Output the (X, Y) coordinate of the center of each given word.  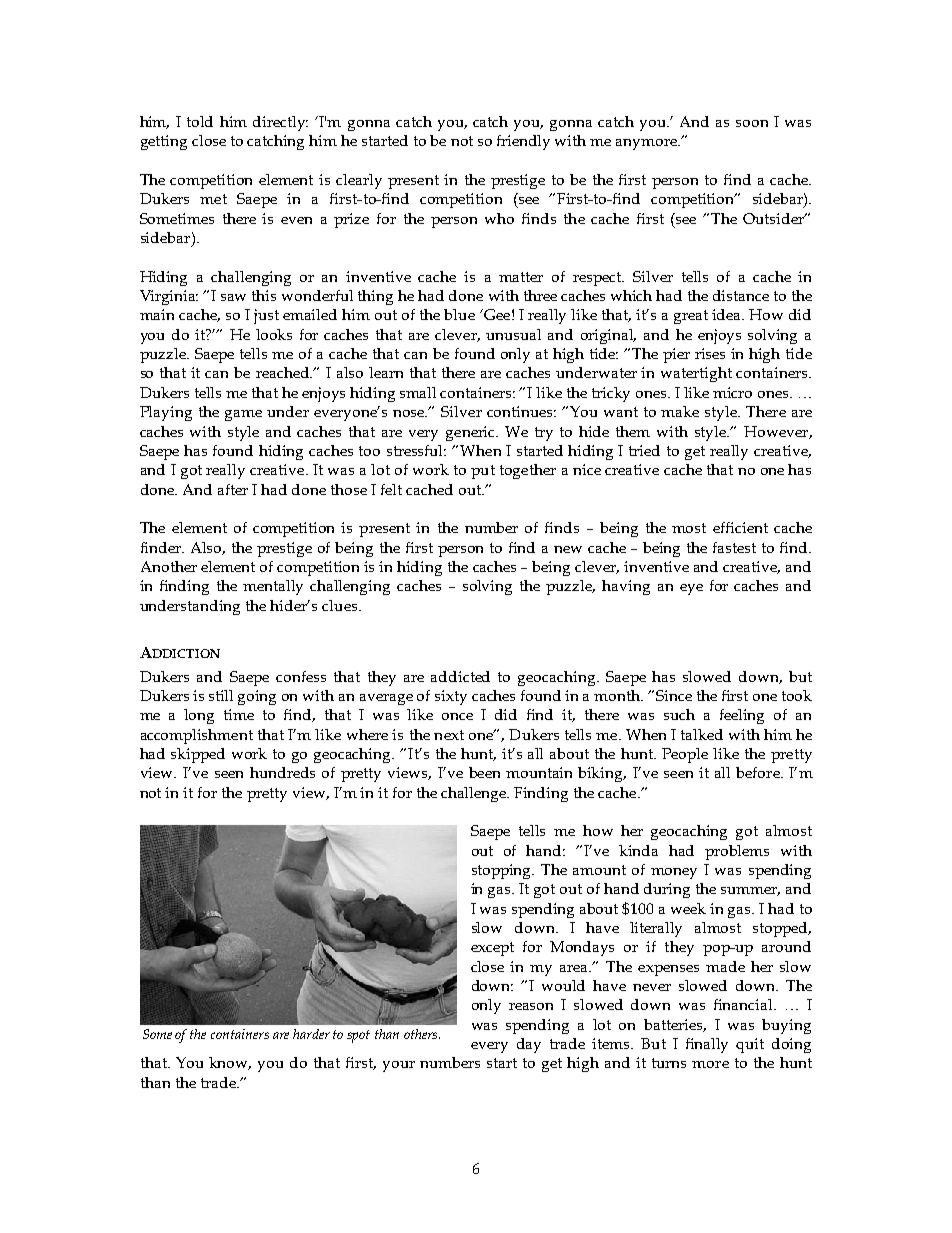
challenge (475, 794)
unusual (513, 334)
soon (752, 123)
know (230, 1063)
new (568, 549)
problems (737, 852)
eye (691, 589)
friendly (523, 142)
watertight (696, 374)
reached (284, 372)
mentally (273, 587)
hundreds (282, 772)
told (200, 121)
